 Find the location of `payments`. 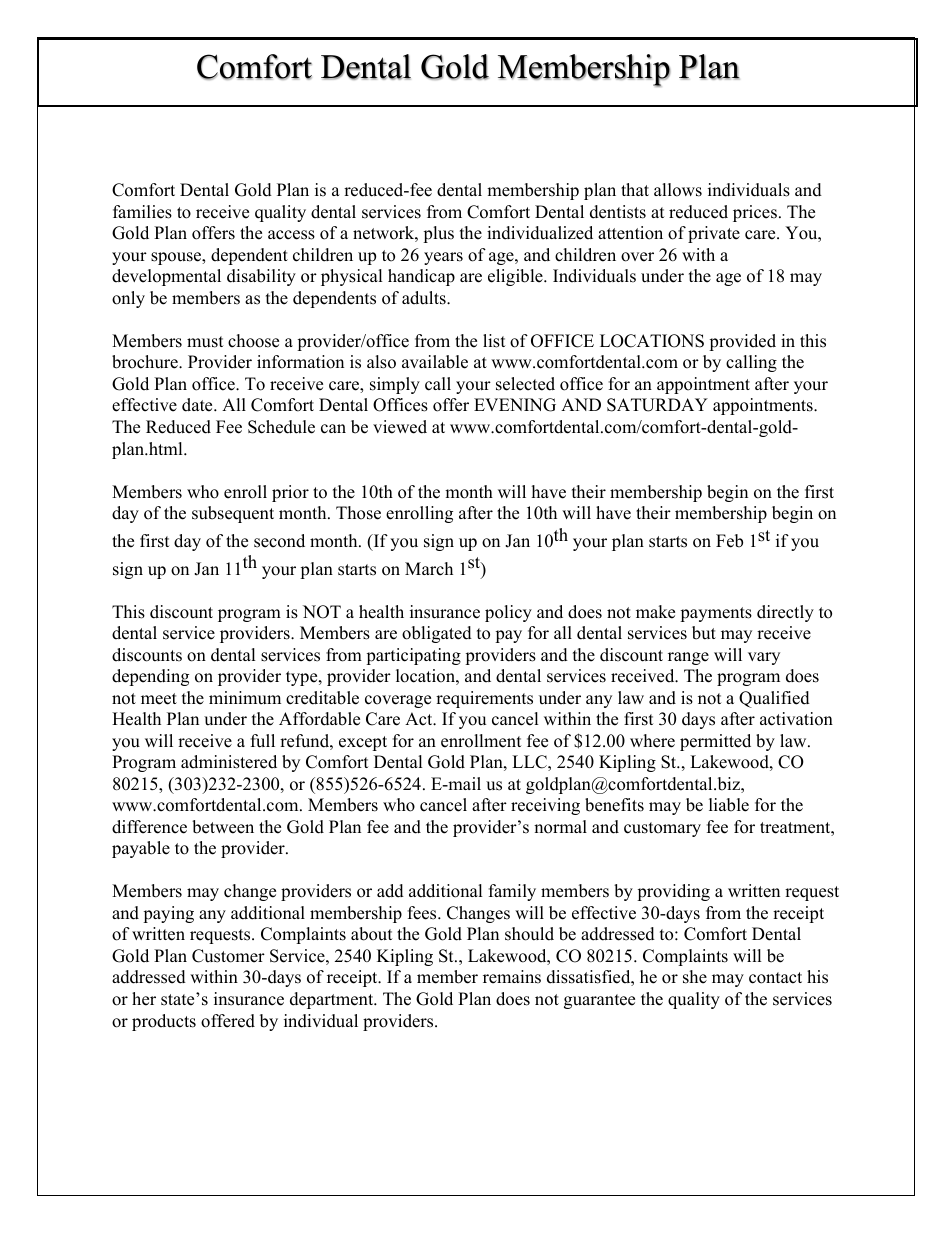

payments is located at coordinates (716, 614).
